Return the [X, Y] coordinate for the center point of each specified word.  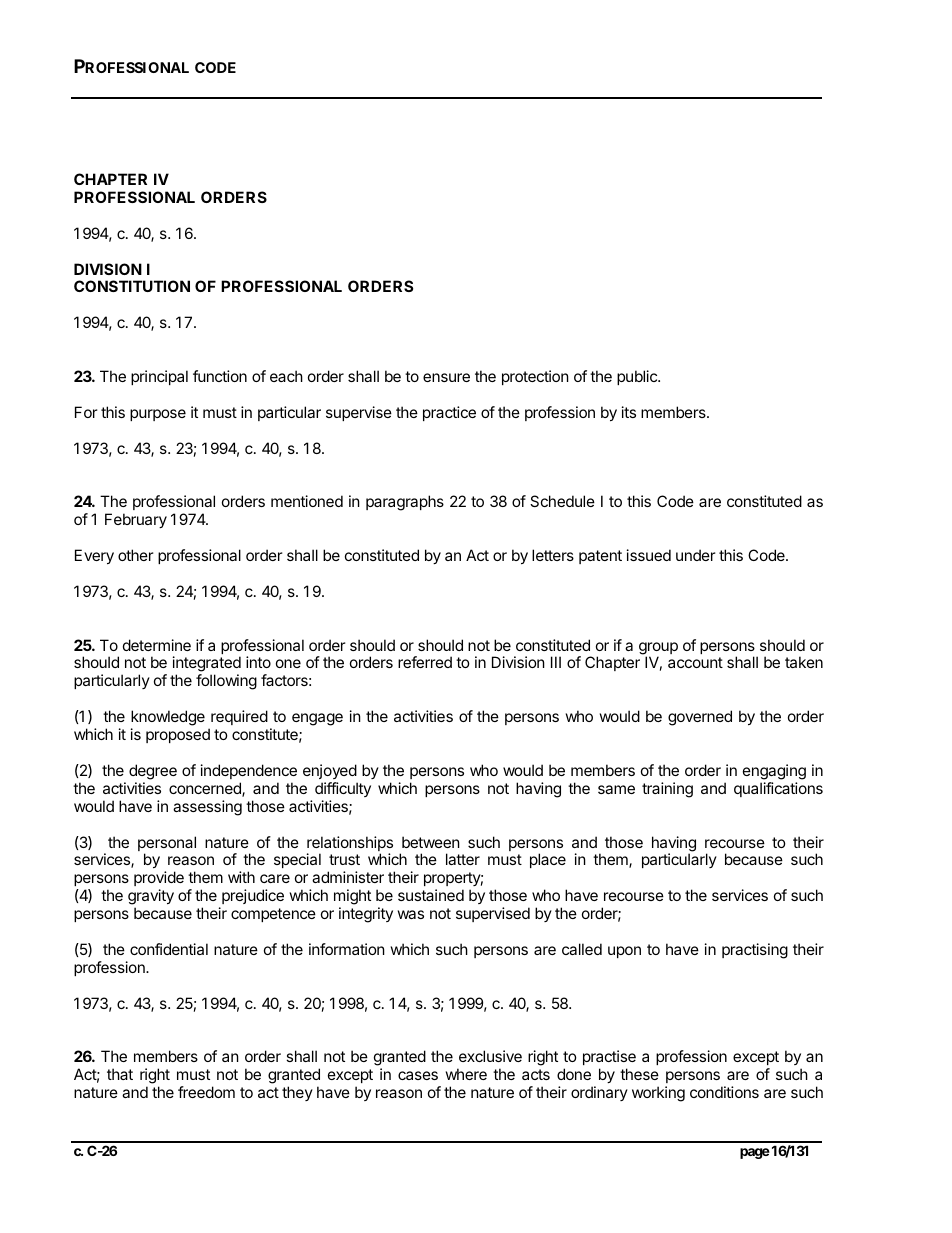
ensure [446, 377]
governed [700, 718]
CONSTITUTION [132, 286]
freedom [206, 1092]
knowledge [168, 719]
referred [425, 662]
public [638, 377]
